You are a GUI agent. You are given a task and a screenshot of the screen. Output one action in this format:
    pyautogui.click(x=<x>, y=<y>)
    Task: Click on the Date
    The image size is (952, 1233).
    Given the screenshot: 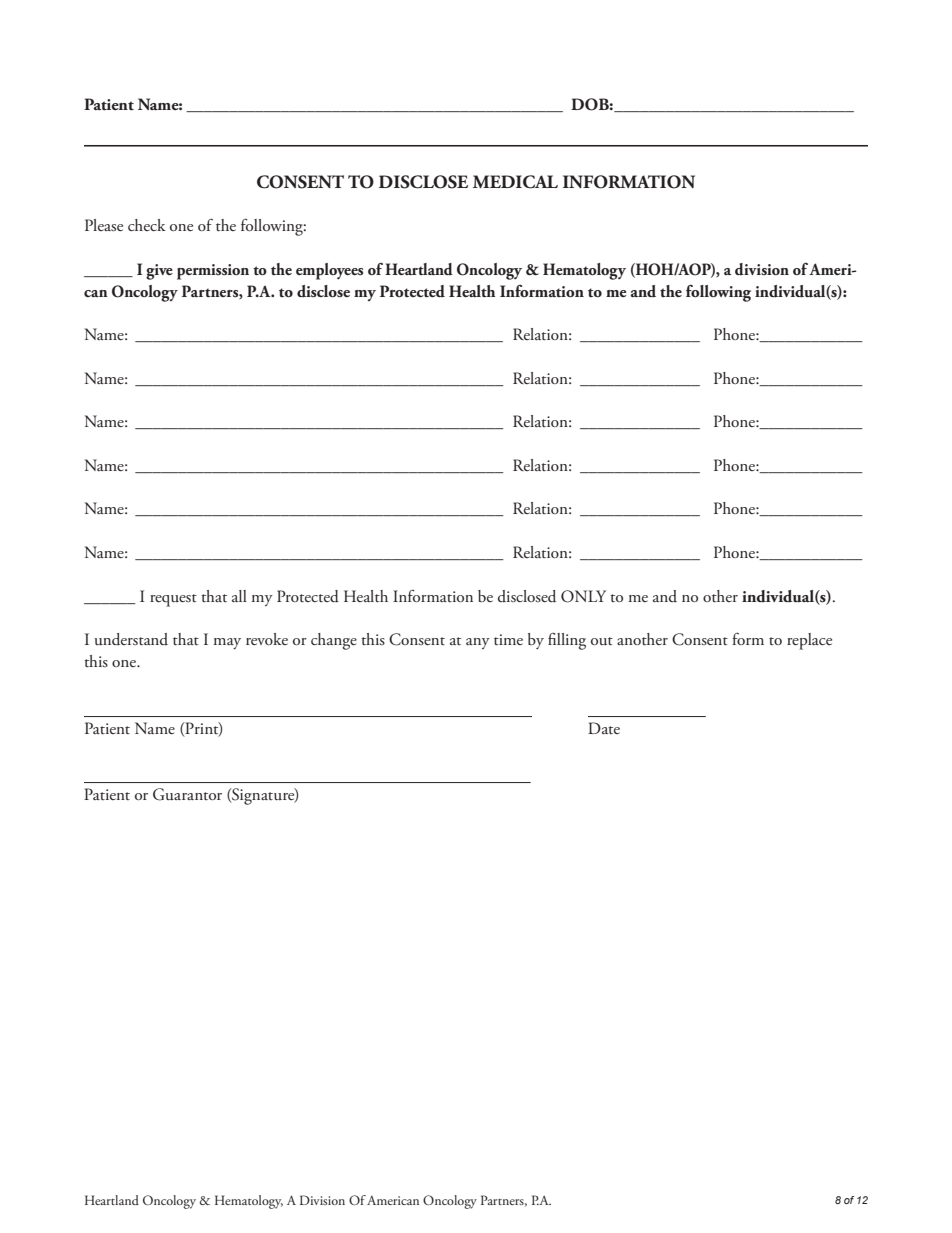 What is the action you would take?
    pyautogui.click(x=604, y=728)
